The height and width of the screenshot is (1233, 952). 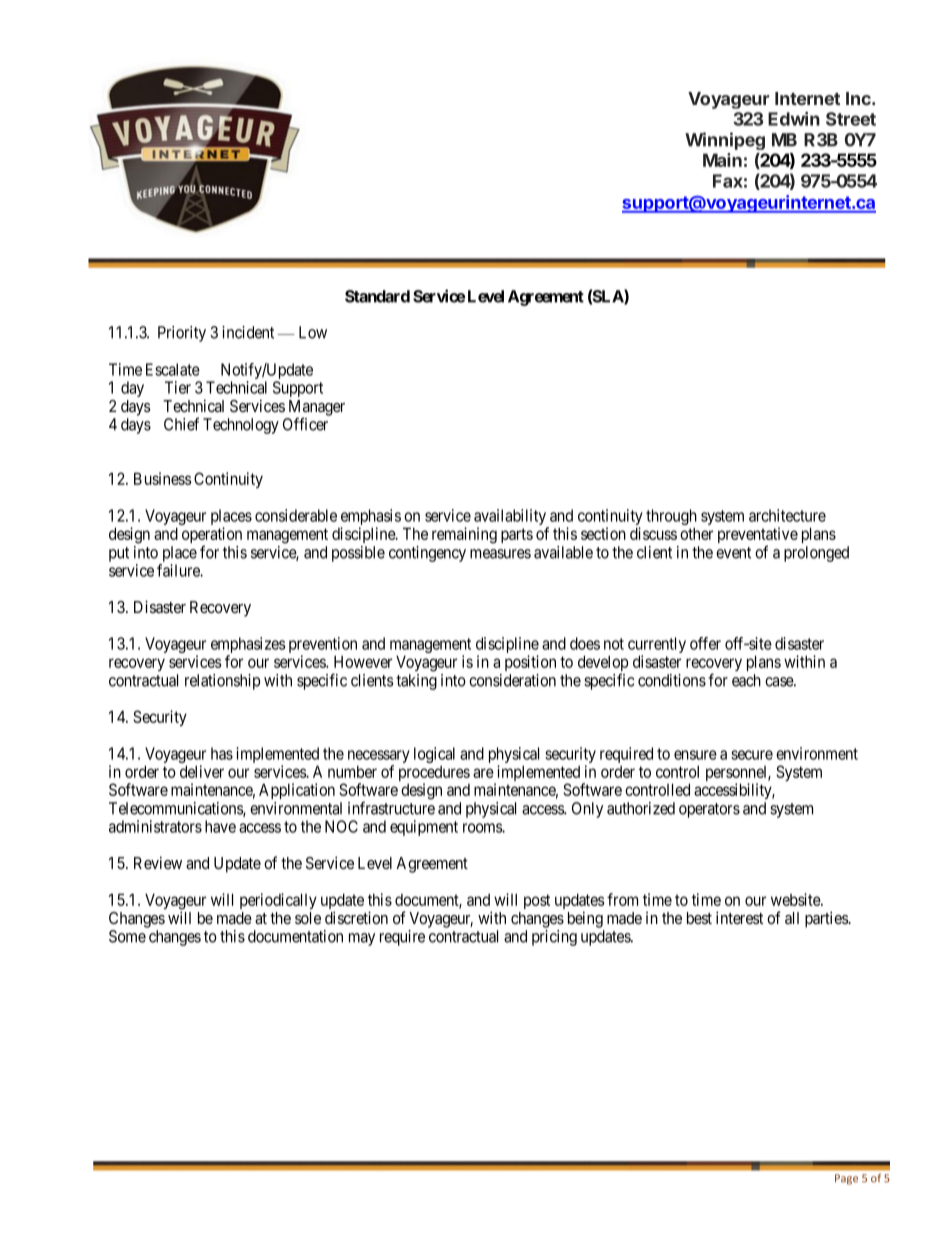 I want to click on availability, so click(x=511, y=518).
